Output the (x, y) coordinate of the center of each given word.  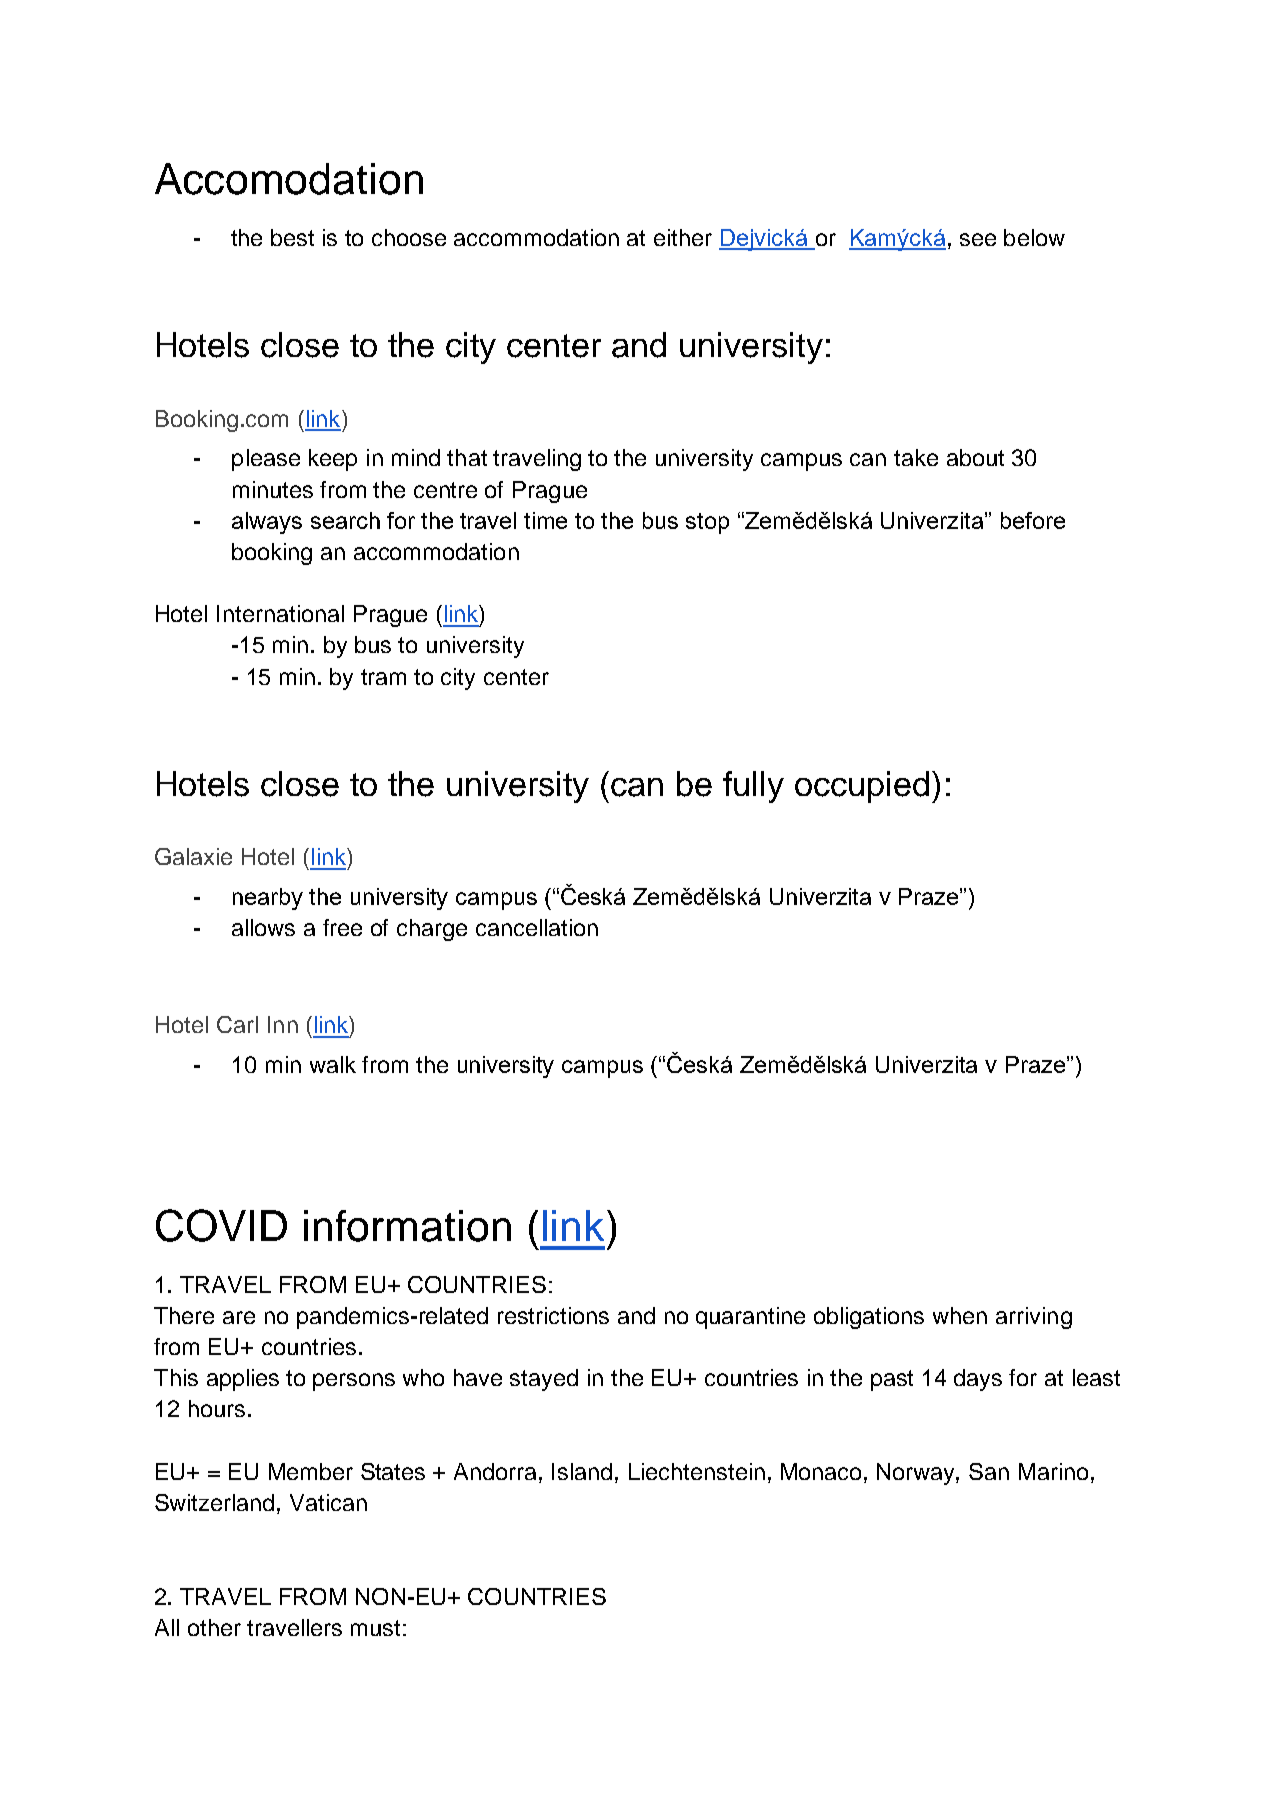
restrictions (553, 1315)
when (960, 1315)
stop (707, 523)
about (975, 457)
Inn (283, 1024)
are (239, 1317)
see (978, 239)
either (683, 237)
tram (383, 677)
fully (753, 787)
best (292, 237)
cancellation (537, 927)
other (214, 1627)
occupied (862, 787)
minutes (273, 489)
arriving (1034, 1318)
